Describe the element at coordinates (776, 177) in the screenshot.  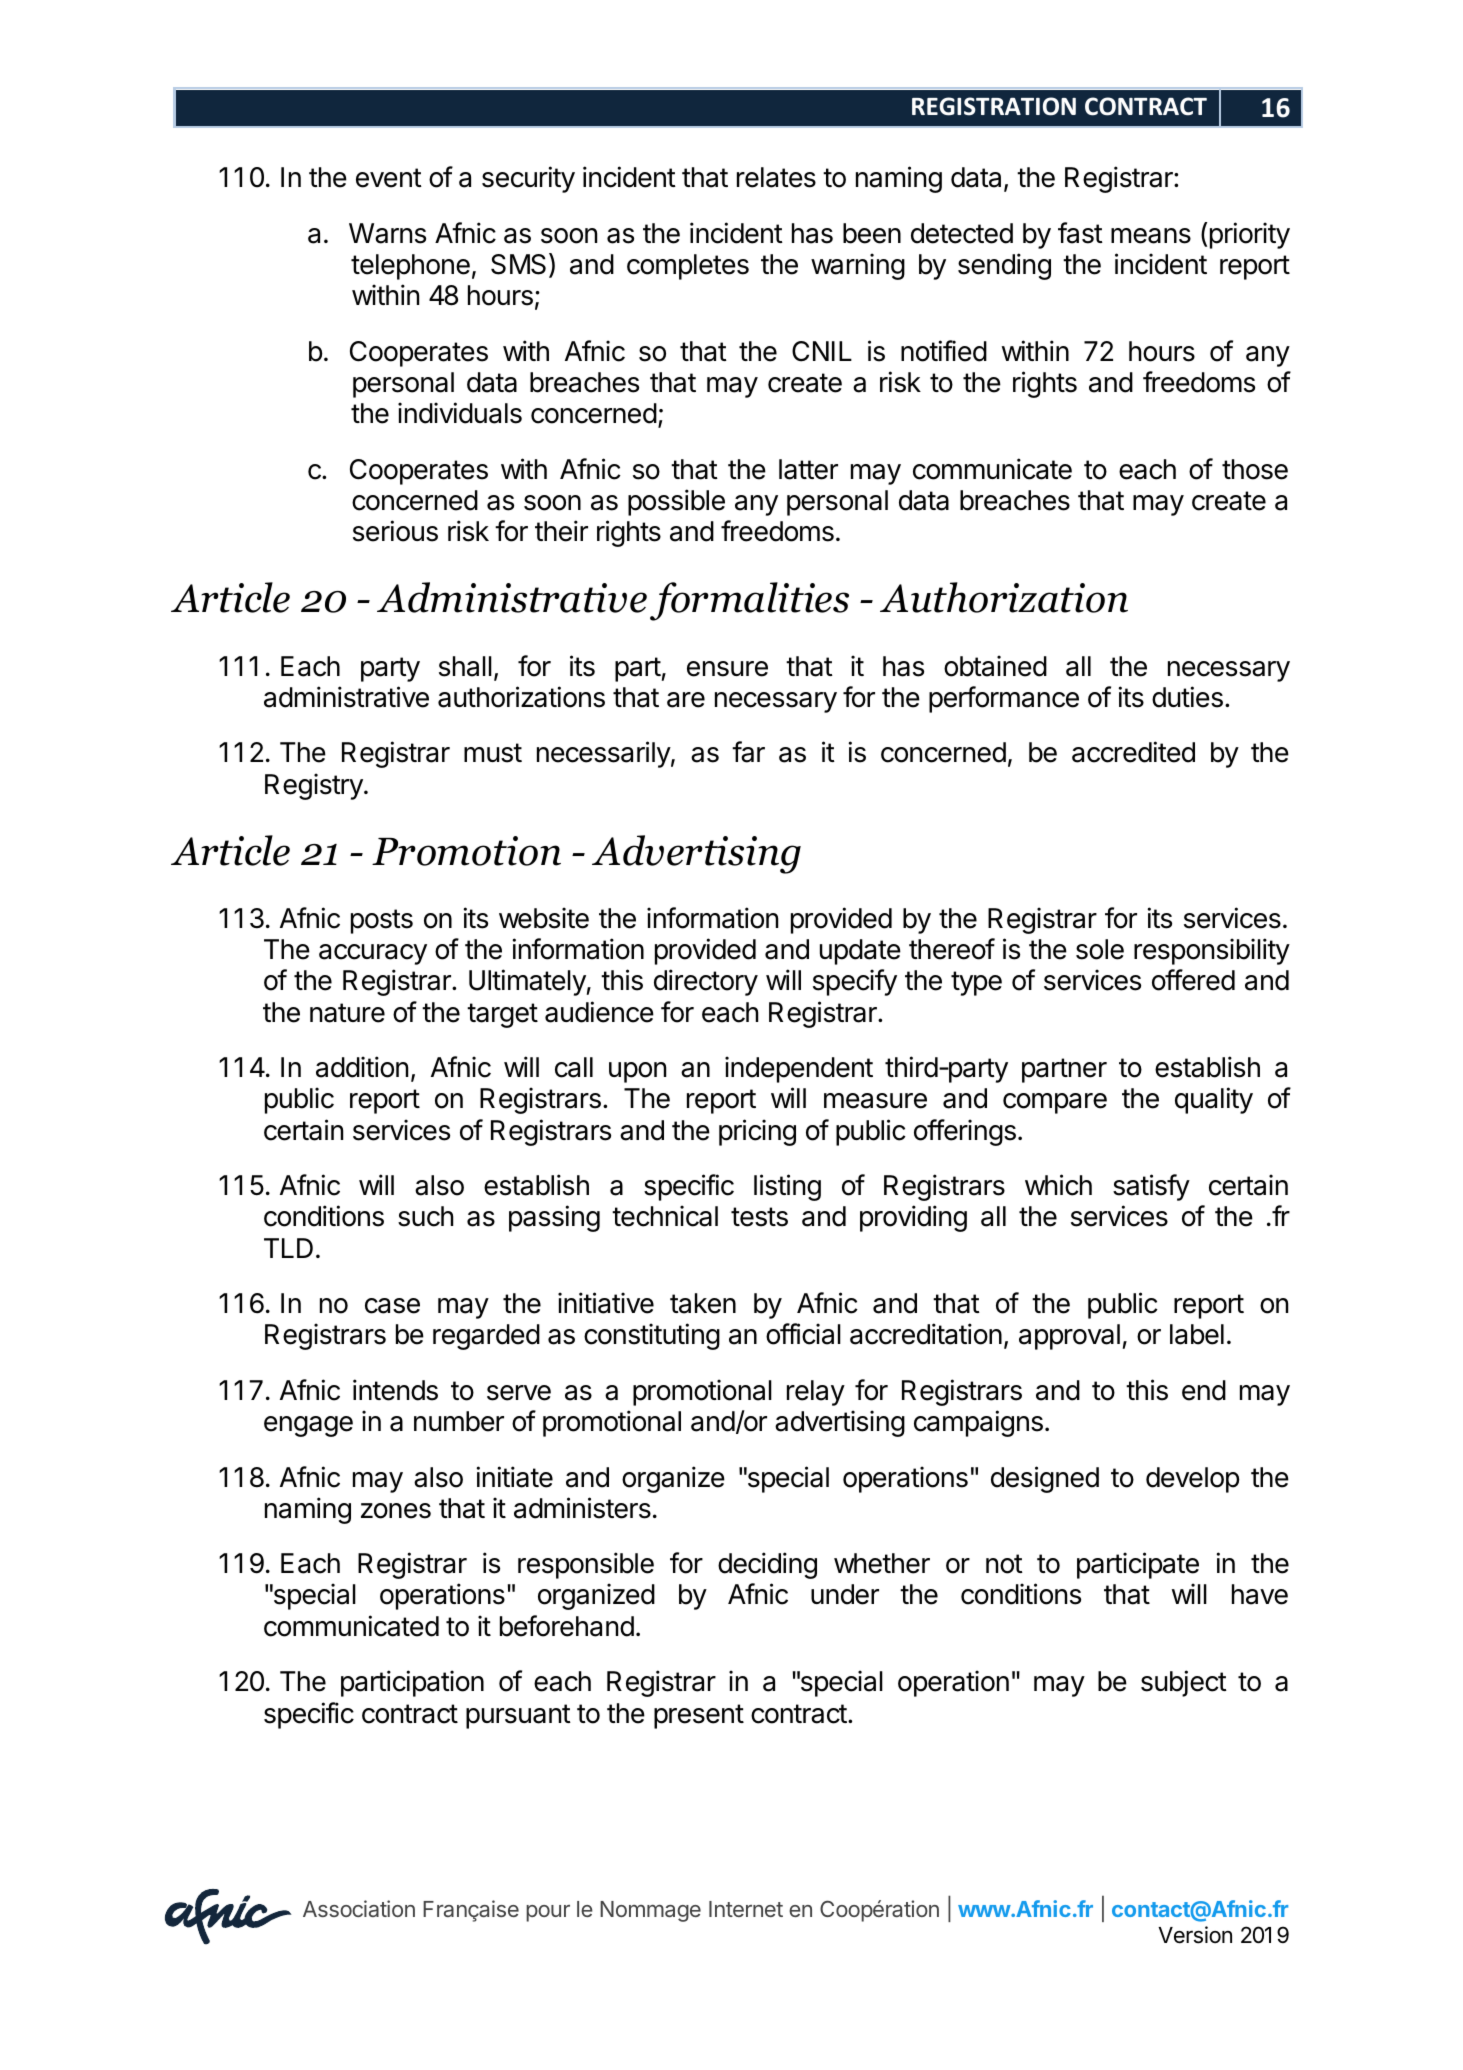
I see `relates` at that location.
